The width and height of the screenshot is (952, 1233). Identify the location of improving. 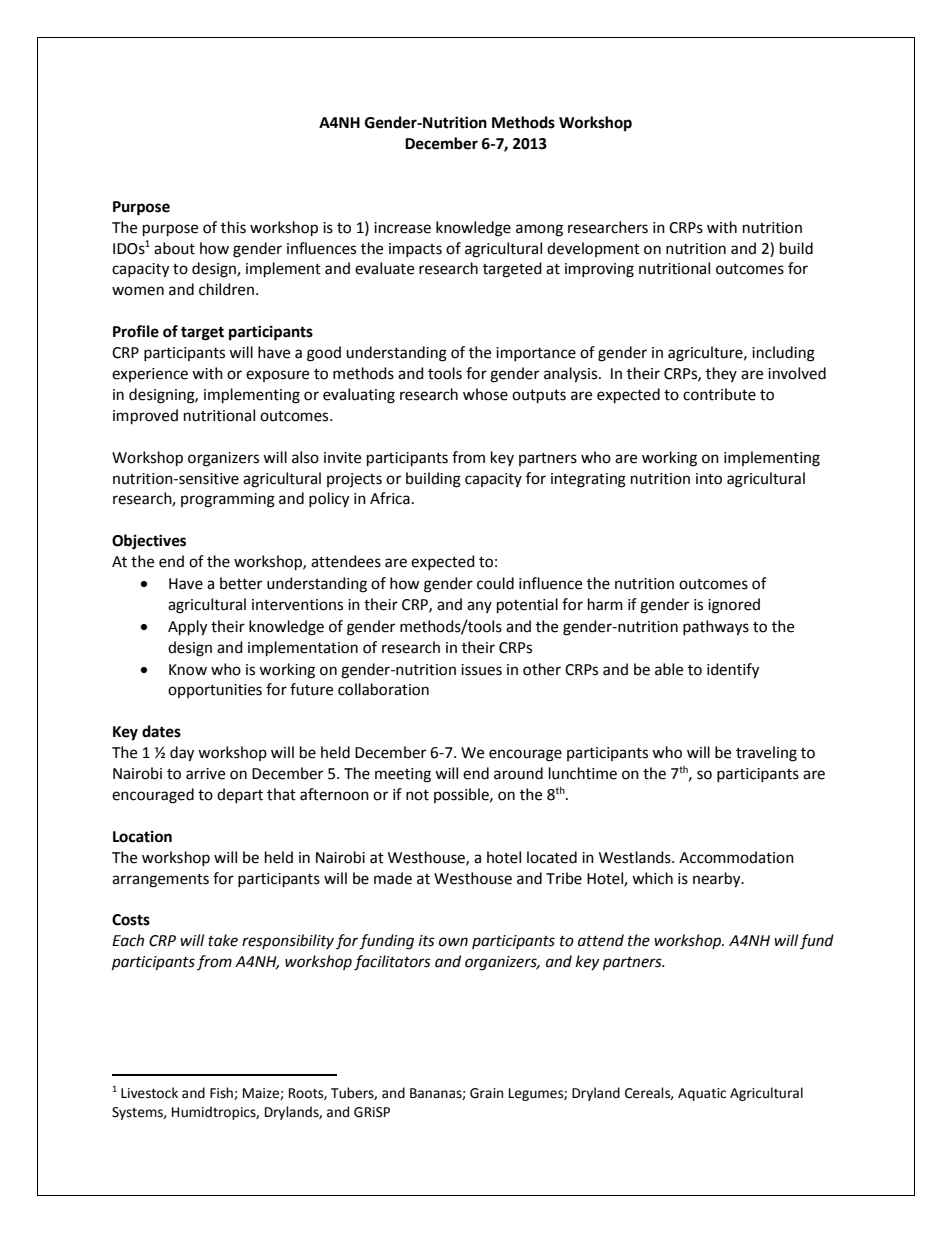
(599, 270).
